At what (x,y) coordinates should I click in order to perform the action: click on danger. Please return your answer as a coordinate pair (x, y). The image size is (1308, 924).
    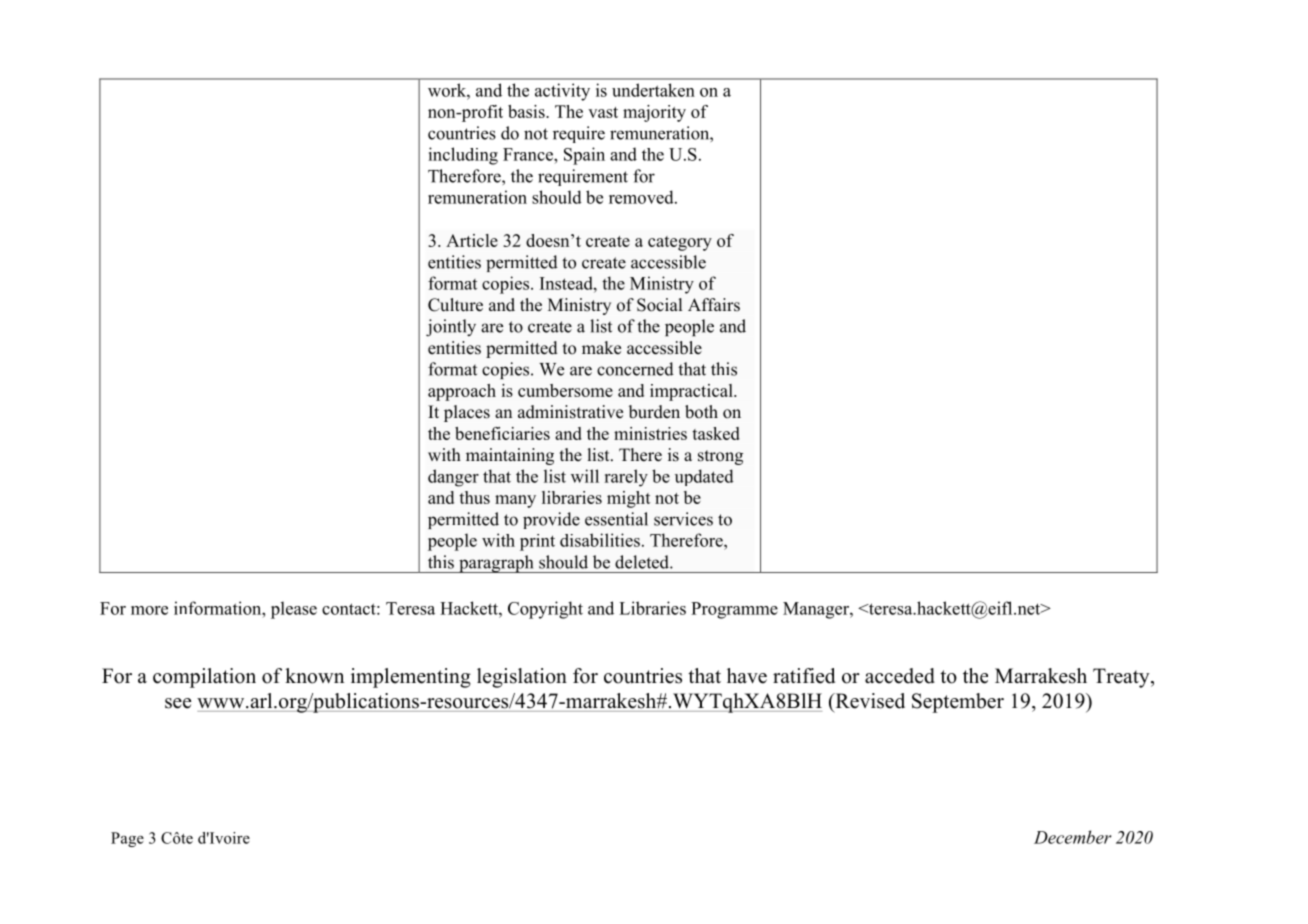
    Looking at the image, I should click on (453, 478).
